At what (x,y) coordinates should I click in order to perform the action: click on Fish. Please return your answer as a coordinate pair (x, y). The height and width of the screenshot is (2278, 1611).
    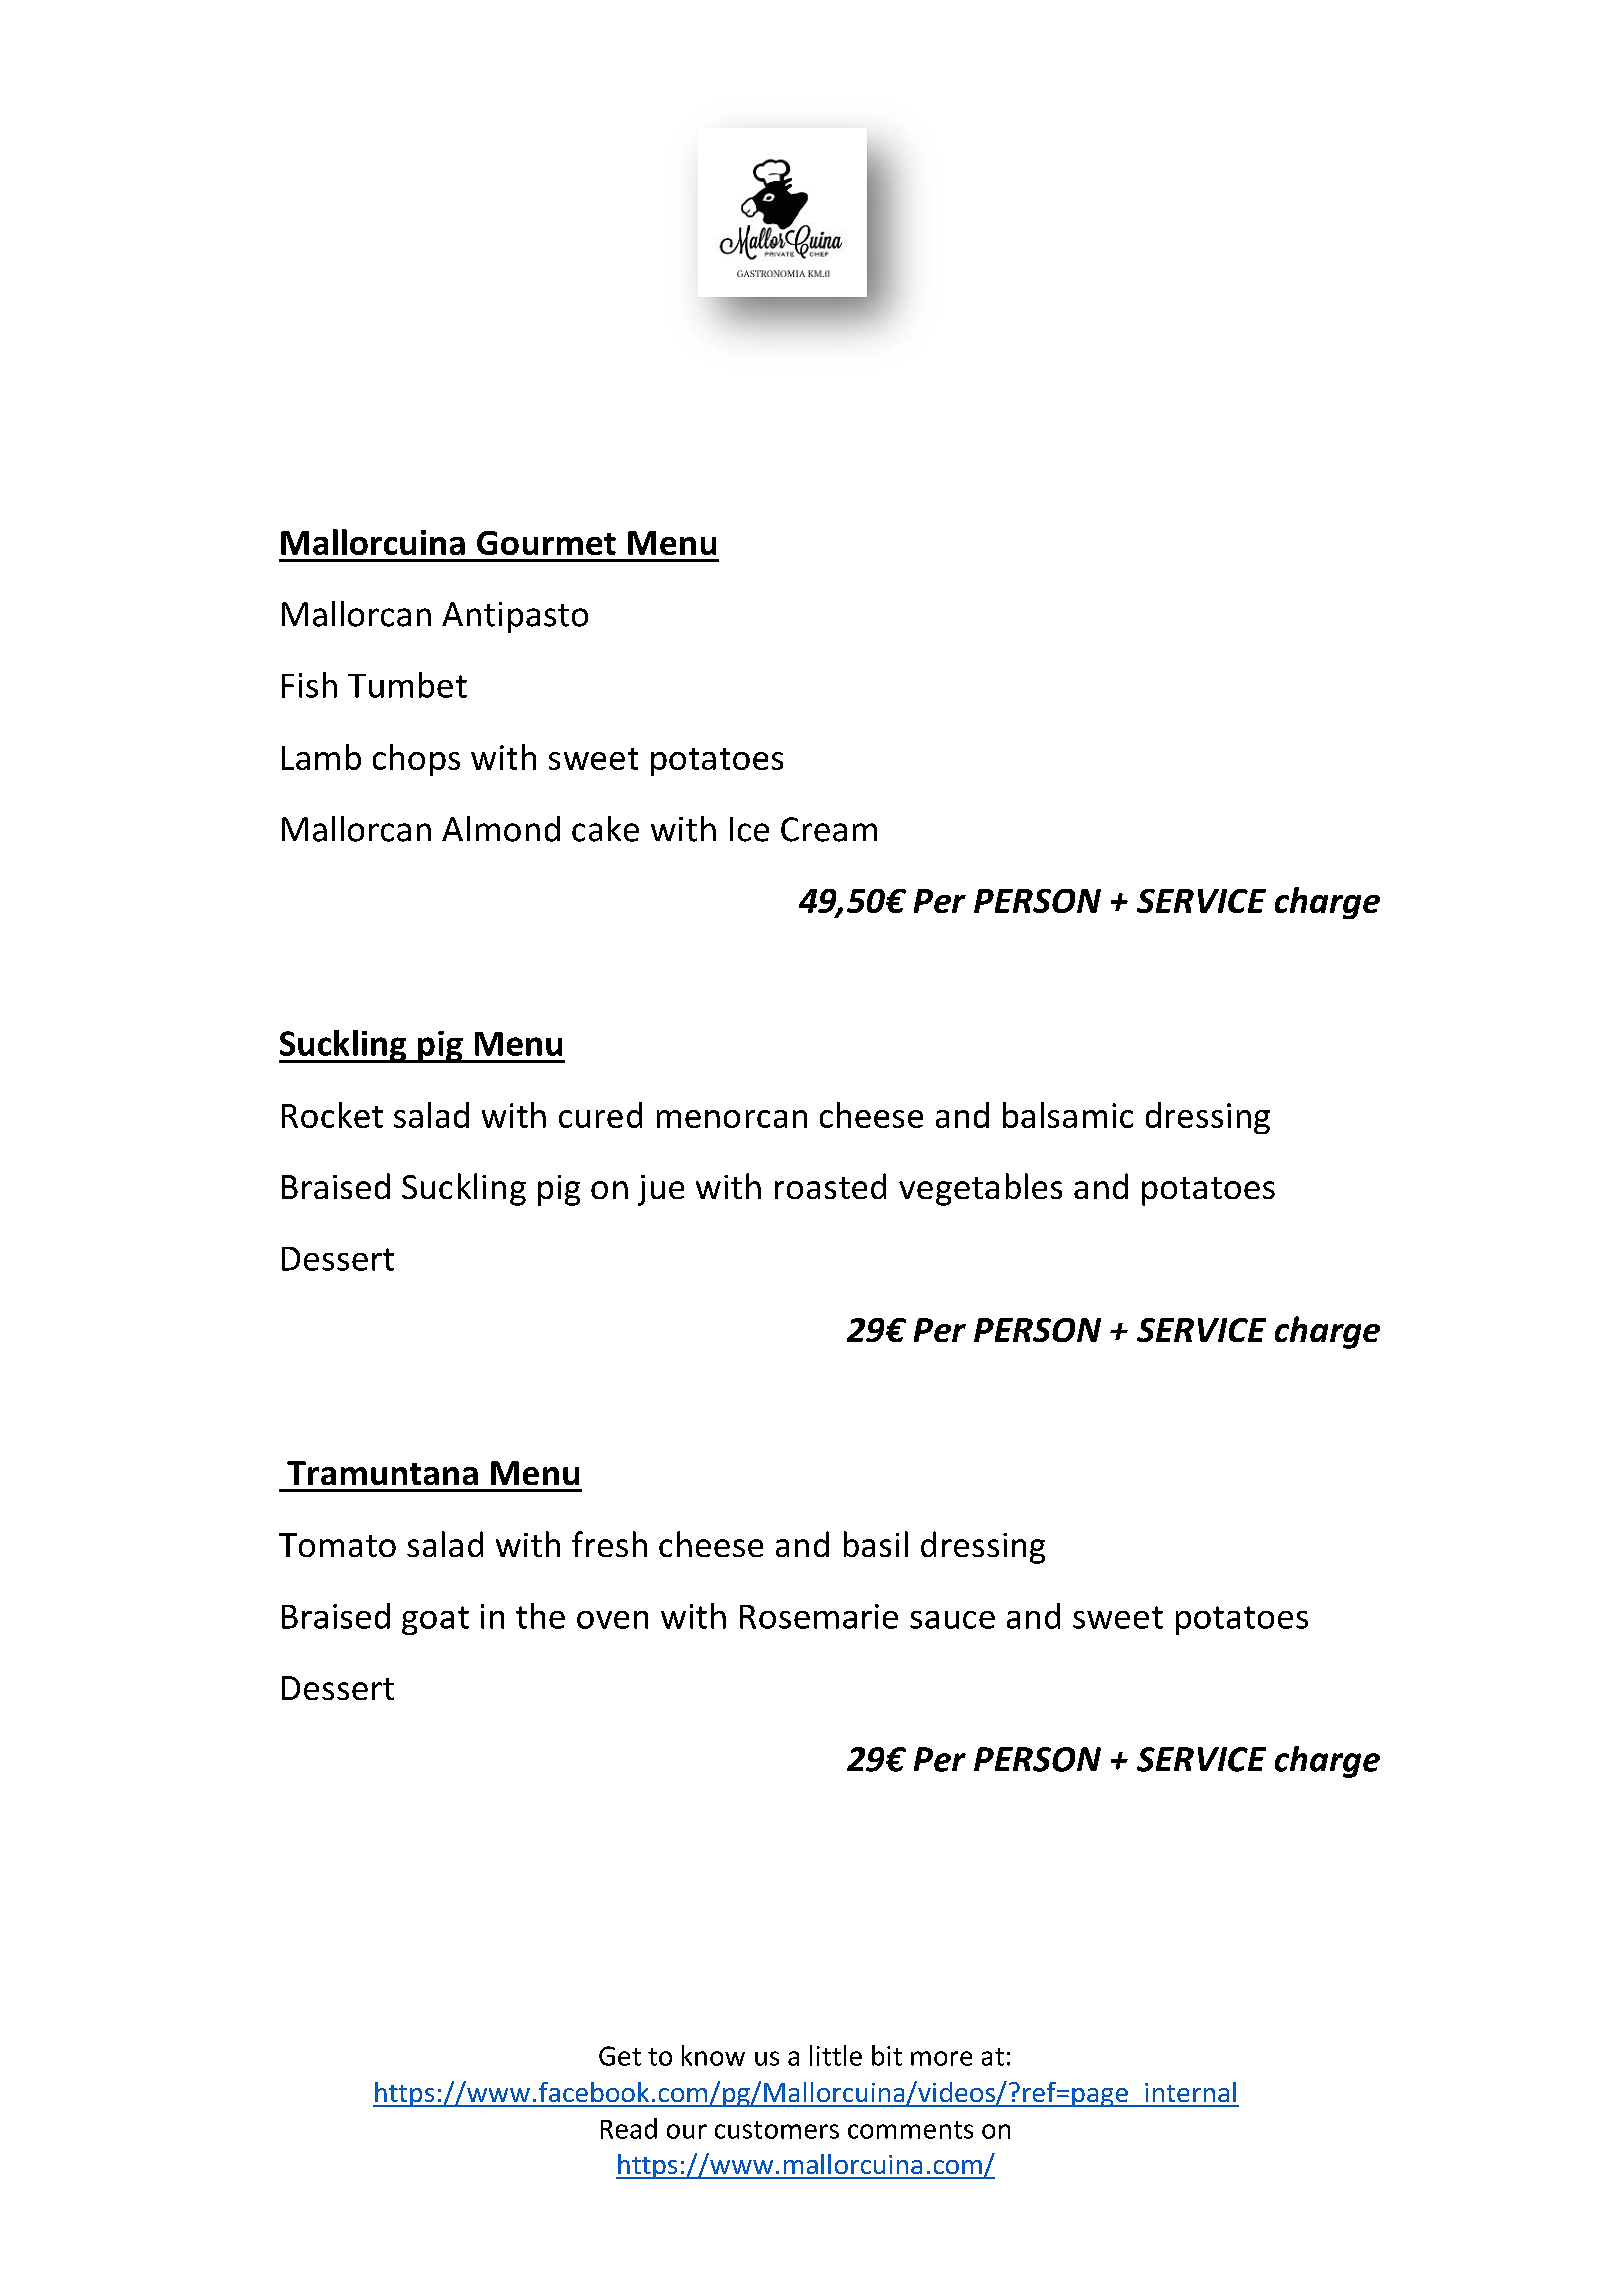
    Looking at the image, I should click on (309, 685).
